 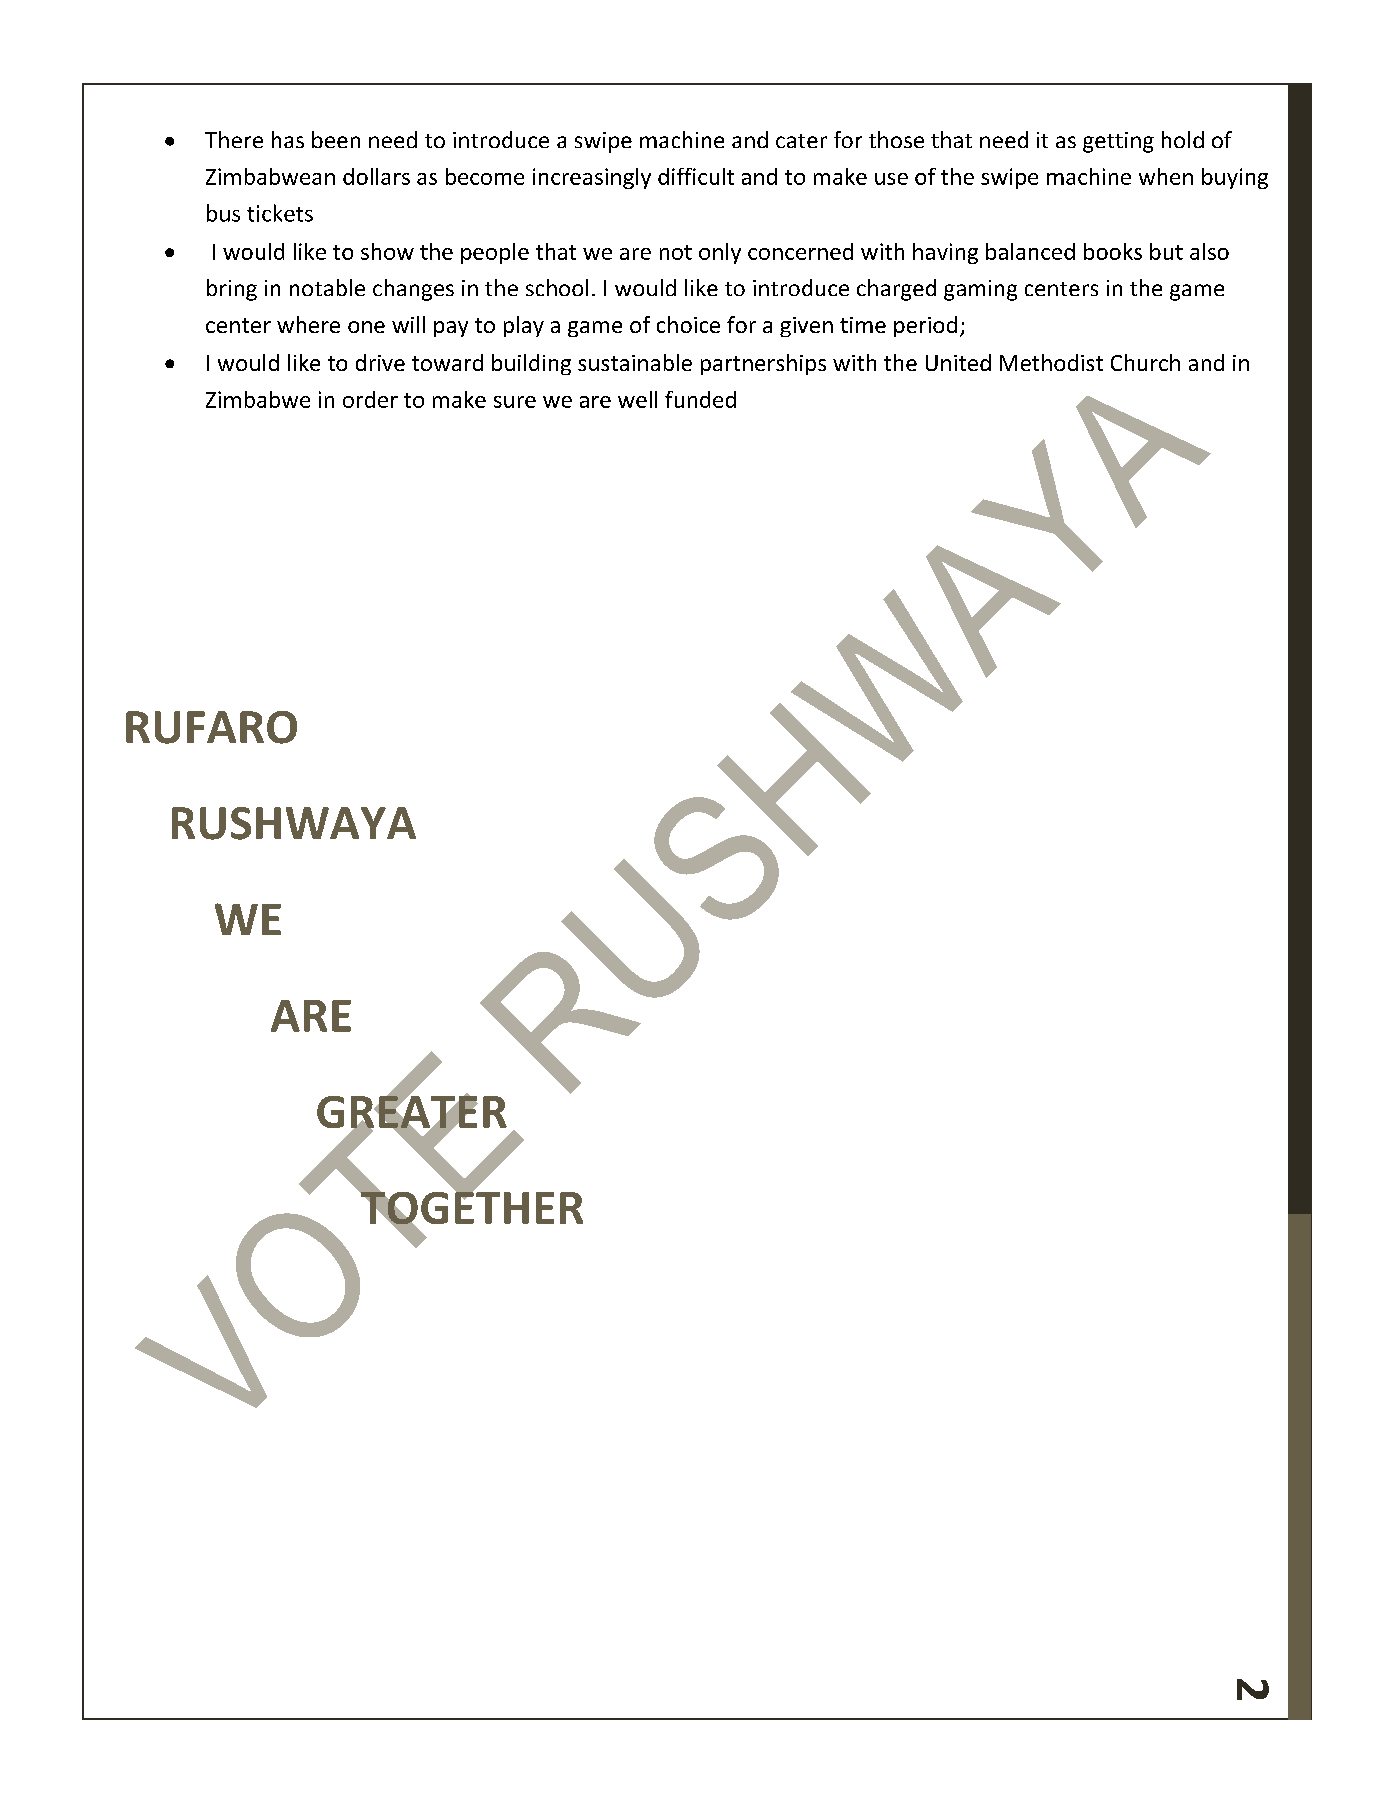 I want to click on Church, so click(x=1145, y=362).
